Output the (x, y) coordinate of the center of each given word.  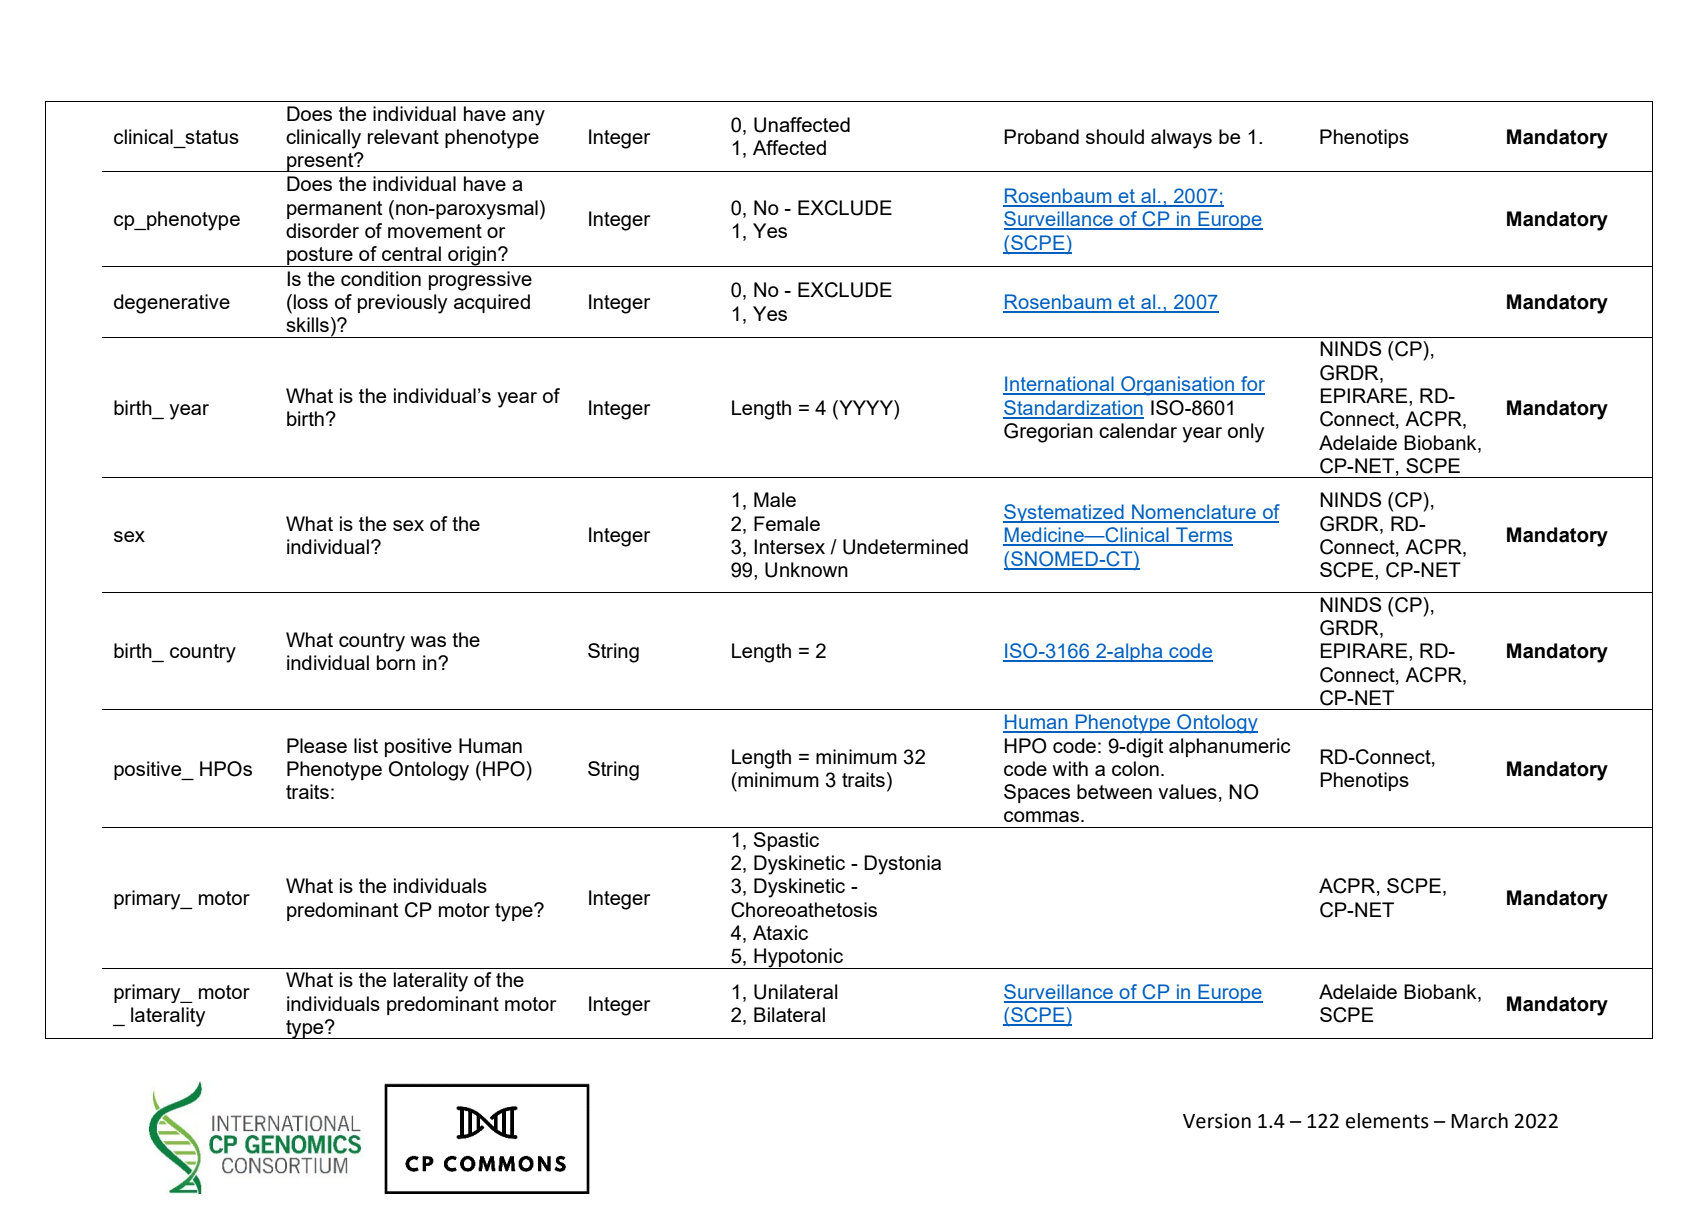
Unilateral (795, 992)
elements (1387, 1121)
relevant (403, 136)
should (1115, 136)
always (1181, 139)
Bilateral (789, 1014)
